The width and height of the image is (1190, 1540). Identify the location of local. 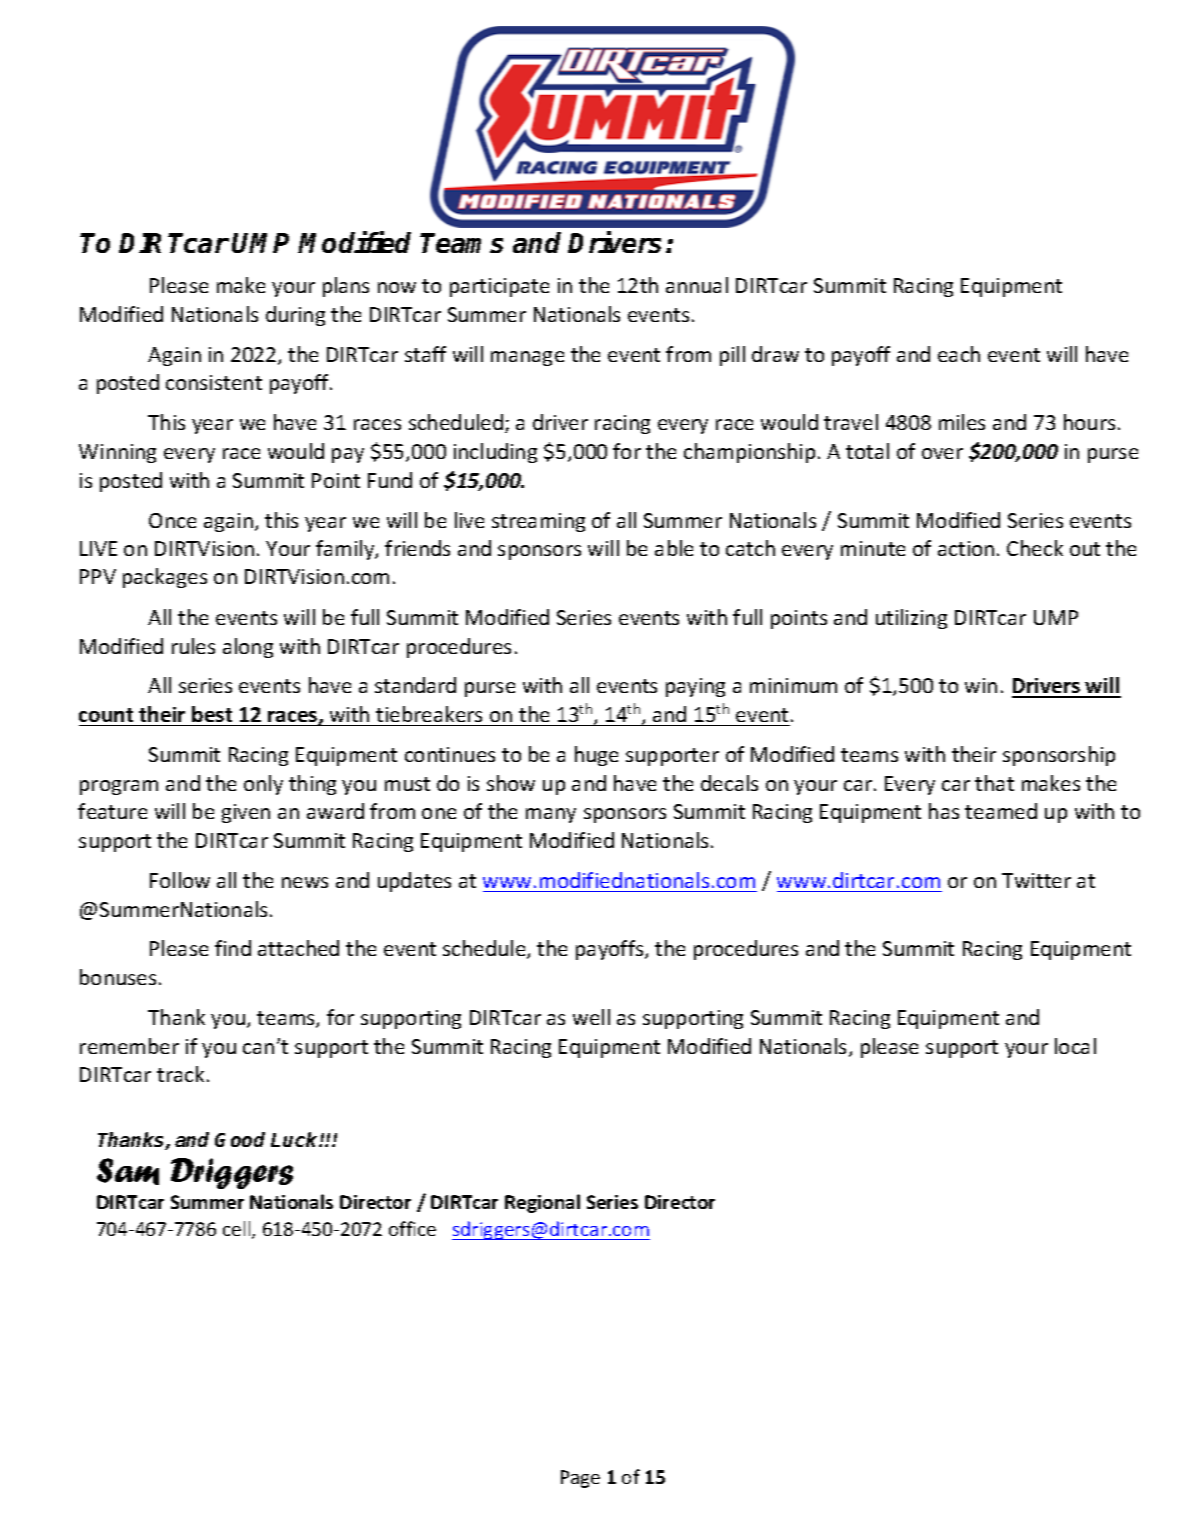
(1075, 1046).
